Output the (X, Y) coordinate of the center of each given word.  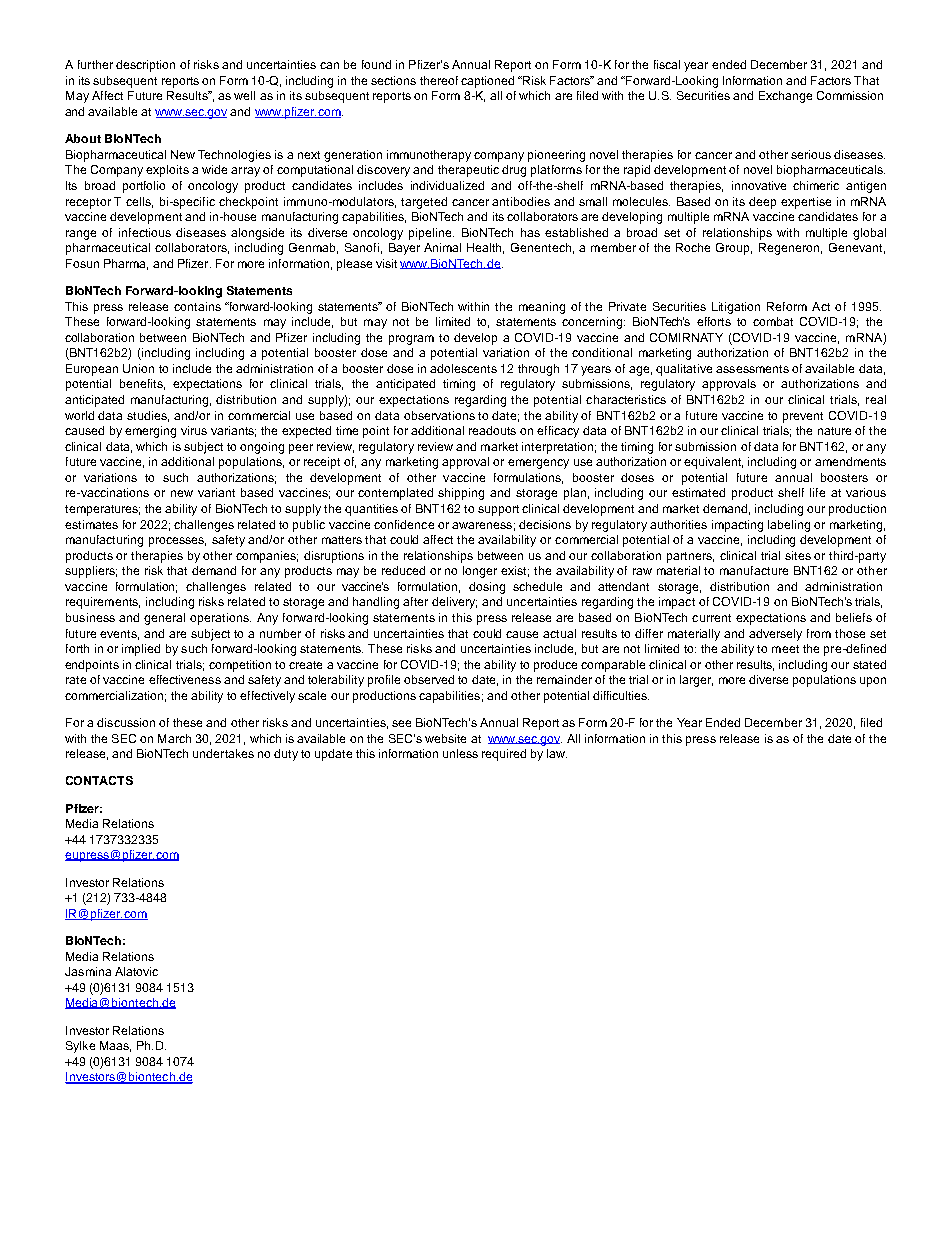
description (145, 66)
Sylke (80, 1047)
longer (480, 572)
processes (177, 542)
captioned (487, 82)
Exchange (785, 97)
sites (798, 555)
